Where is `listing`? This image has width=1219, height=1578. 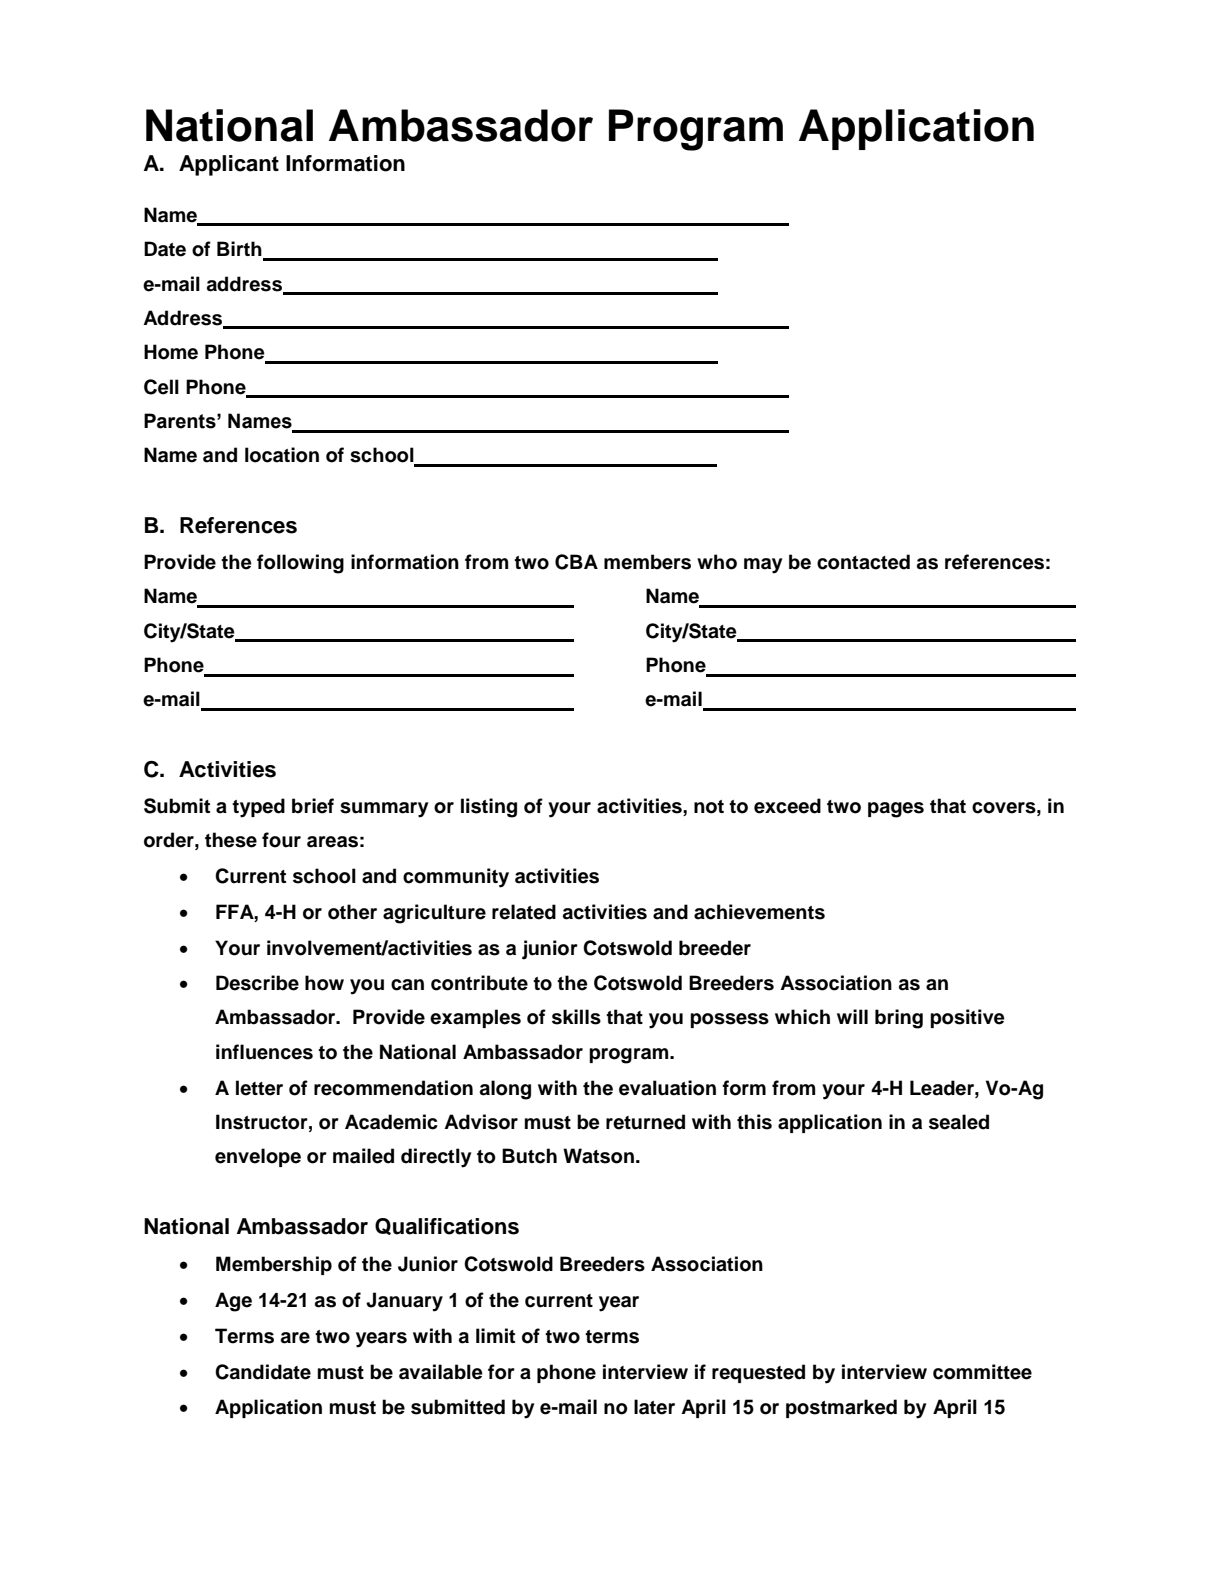 listing is located at coordinates (489, 808).
